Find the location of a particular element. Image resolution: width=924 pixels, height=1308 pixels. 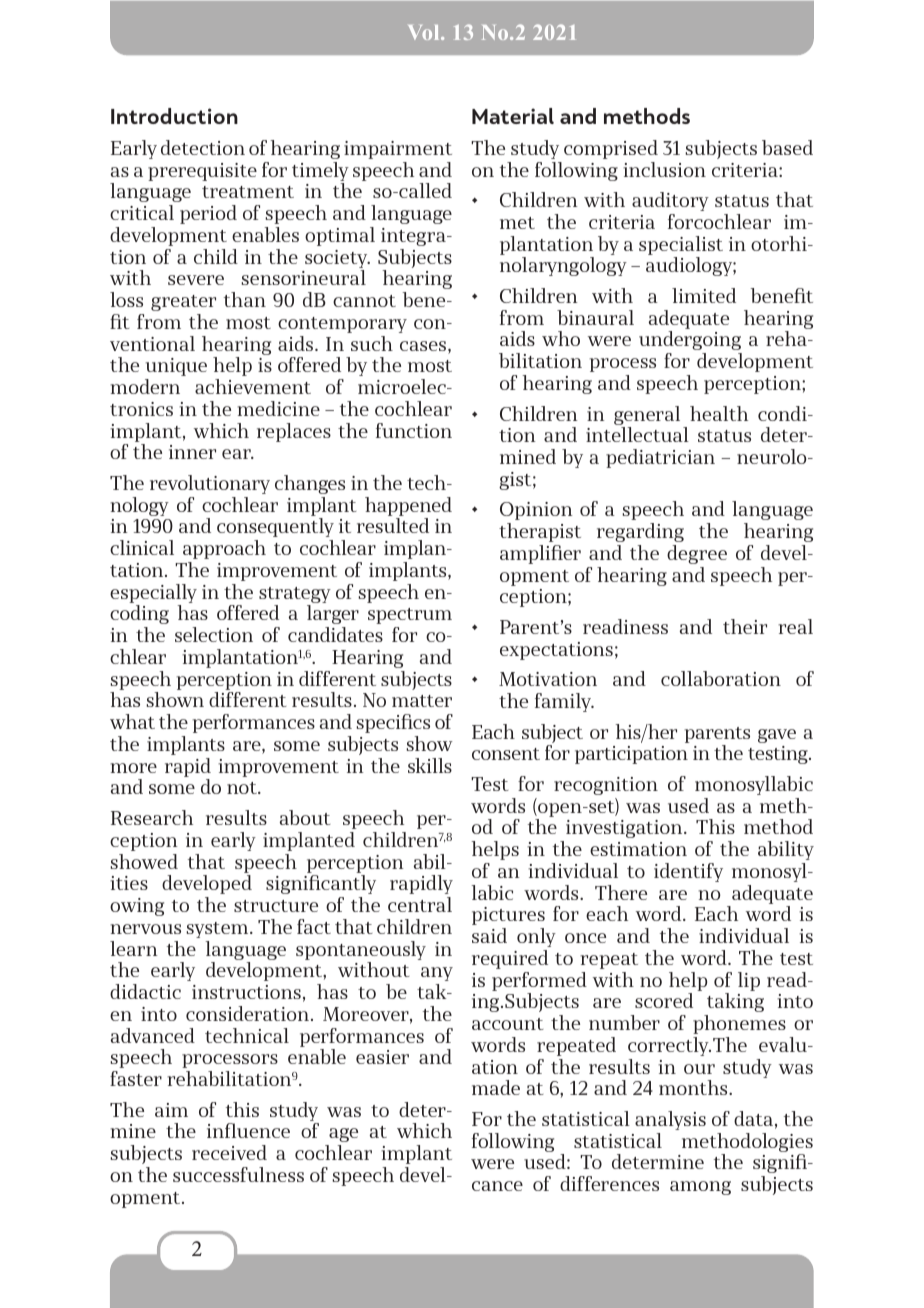

approach is located at coordinates (224, 549).
